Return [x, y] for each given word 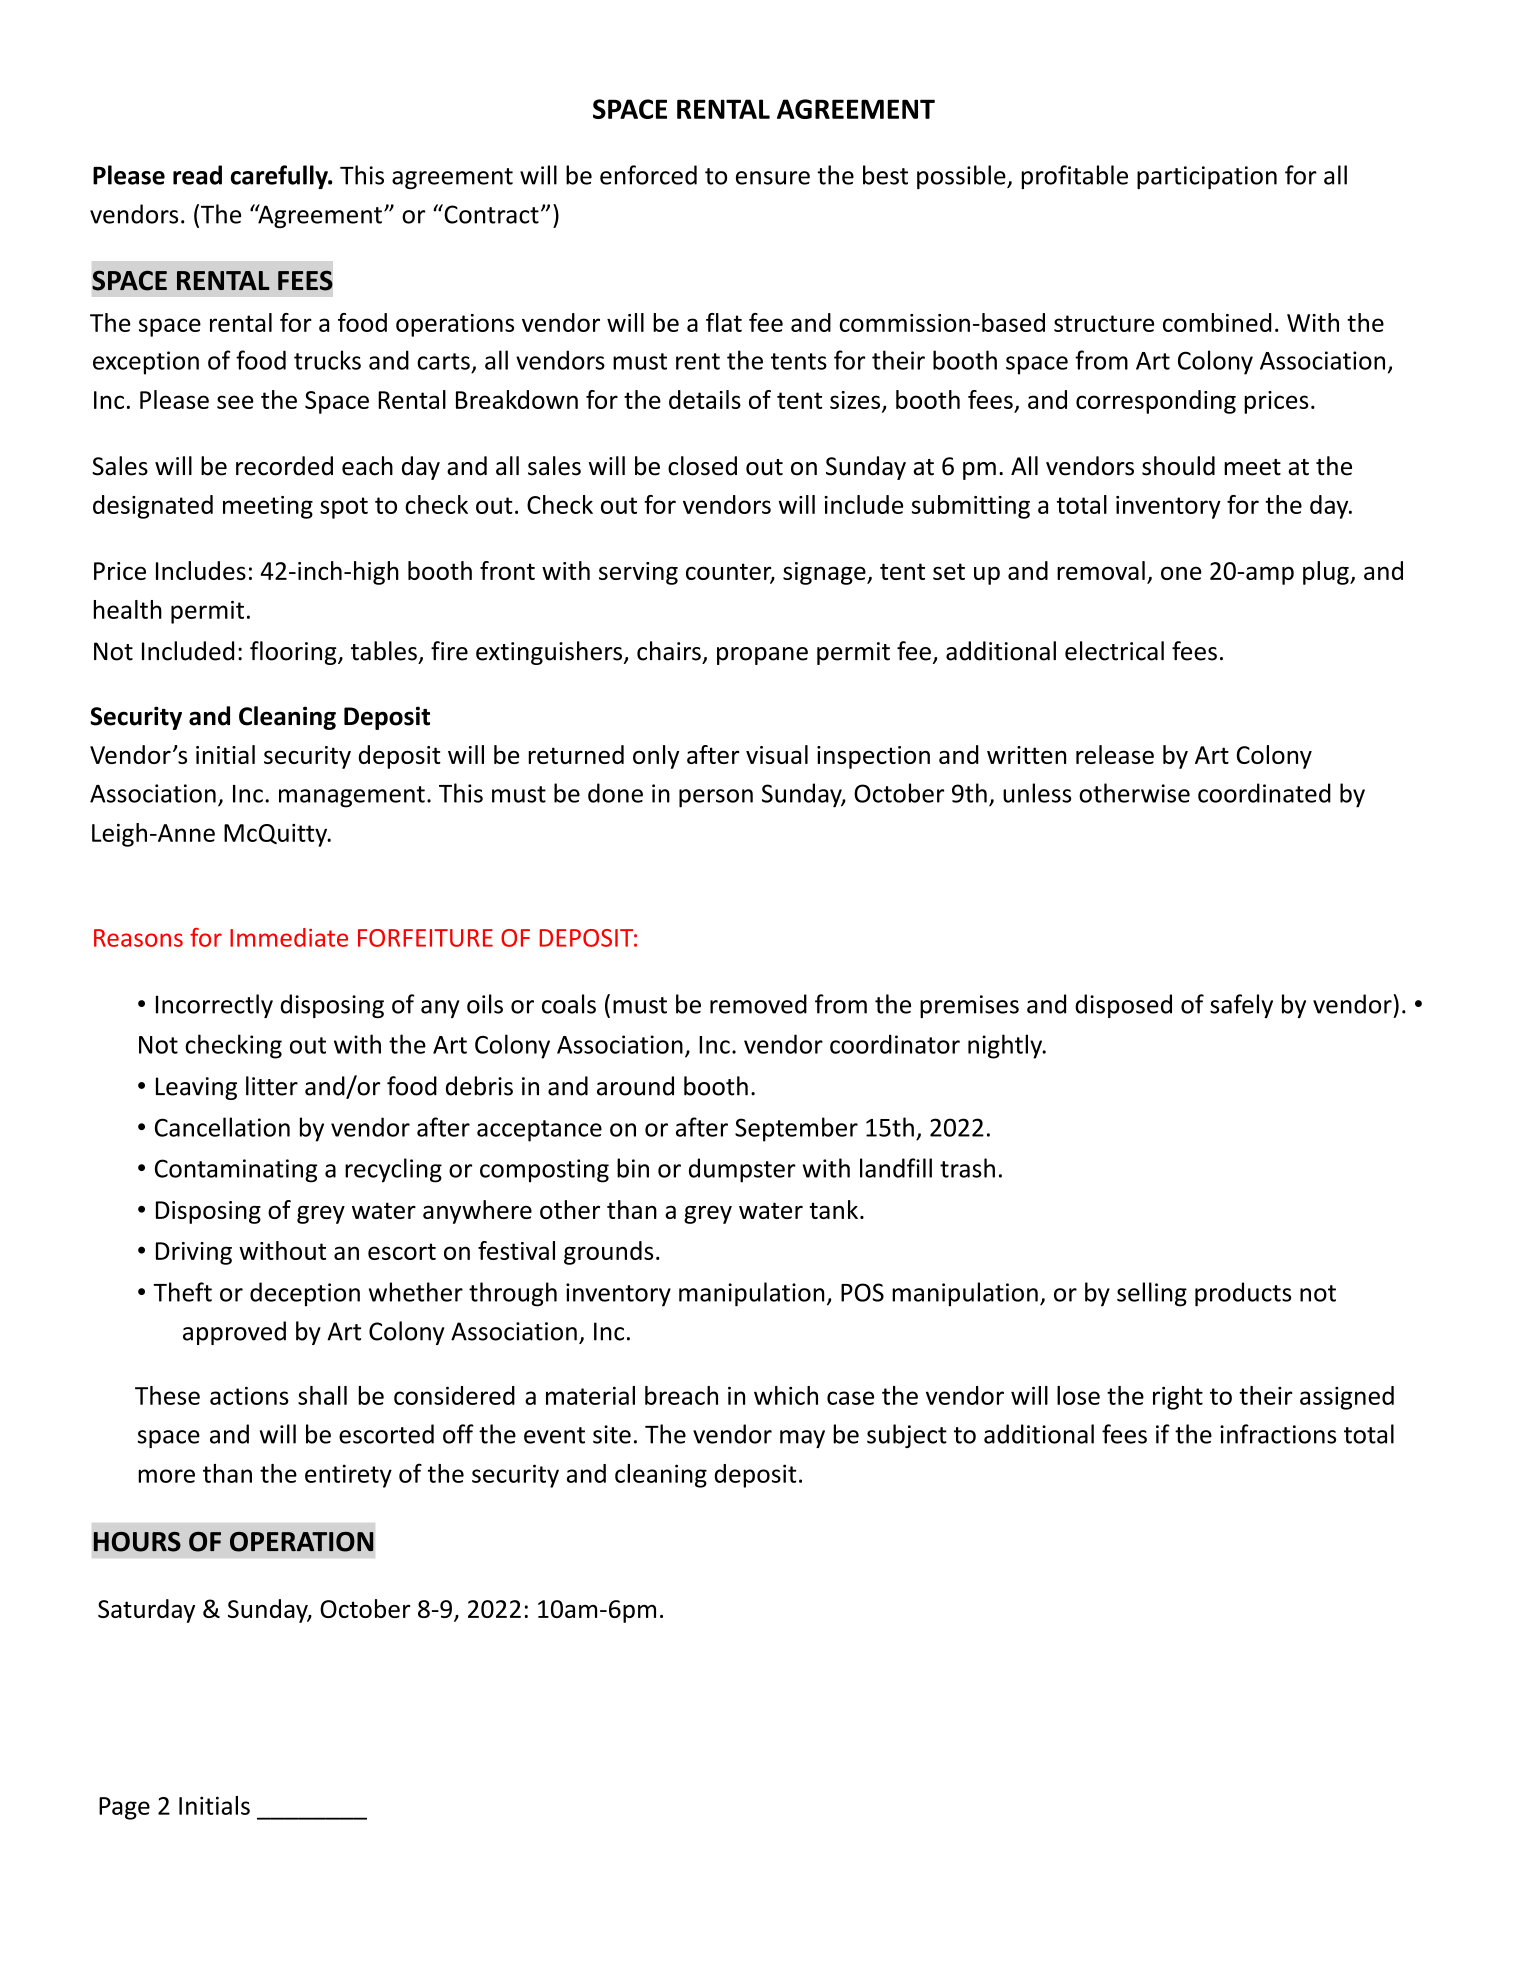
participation [1207, 177]
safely [1241, 1006]
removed [758, 1004]
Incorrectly [214, 1006]
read [197, 175]
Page [124, 1808]
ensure [773, 178]
